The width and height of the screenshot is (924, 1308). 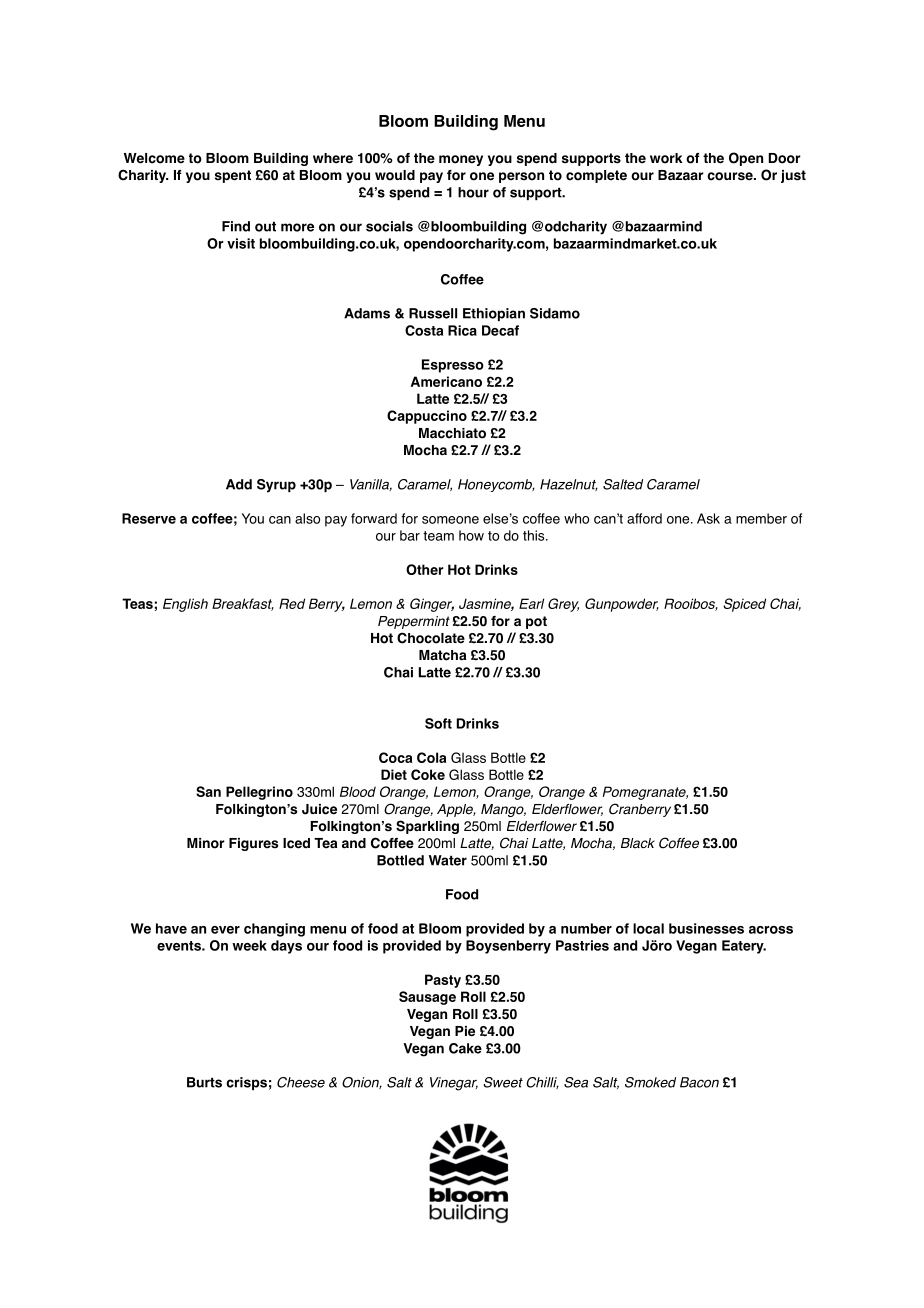 What do you see at coordinates (233, 176) in the screenshot?
I see `spent` at bounding box center [233, 176].
